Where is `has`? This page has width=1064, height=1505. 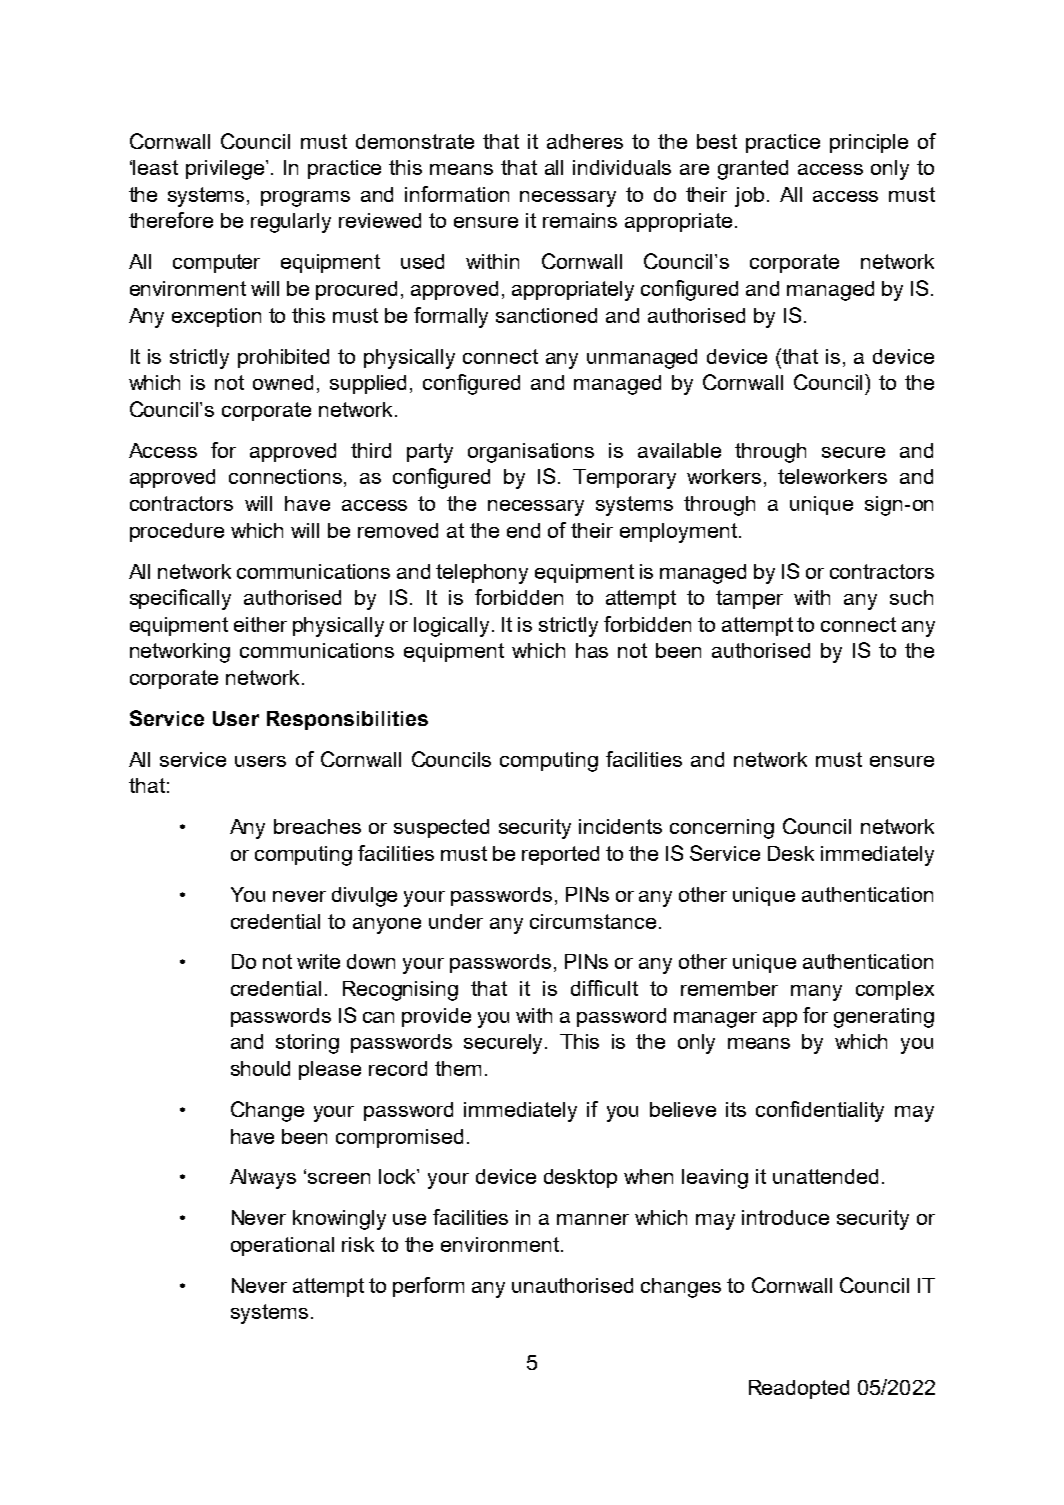 has is located at coordinates (592, 650).
